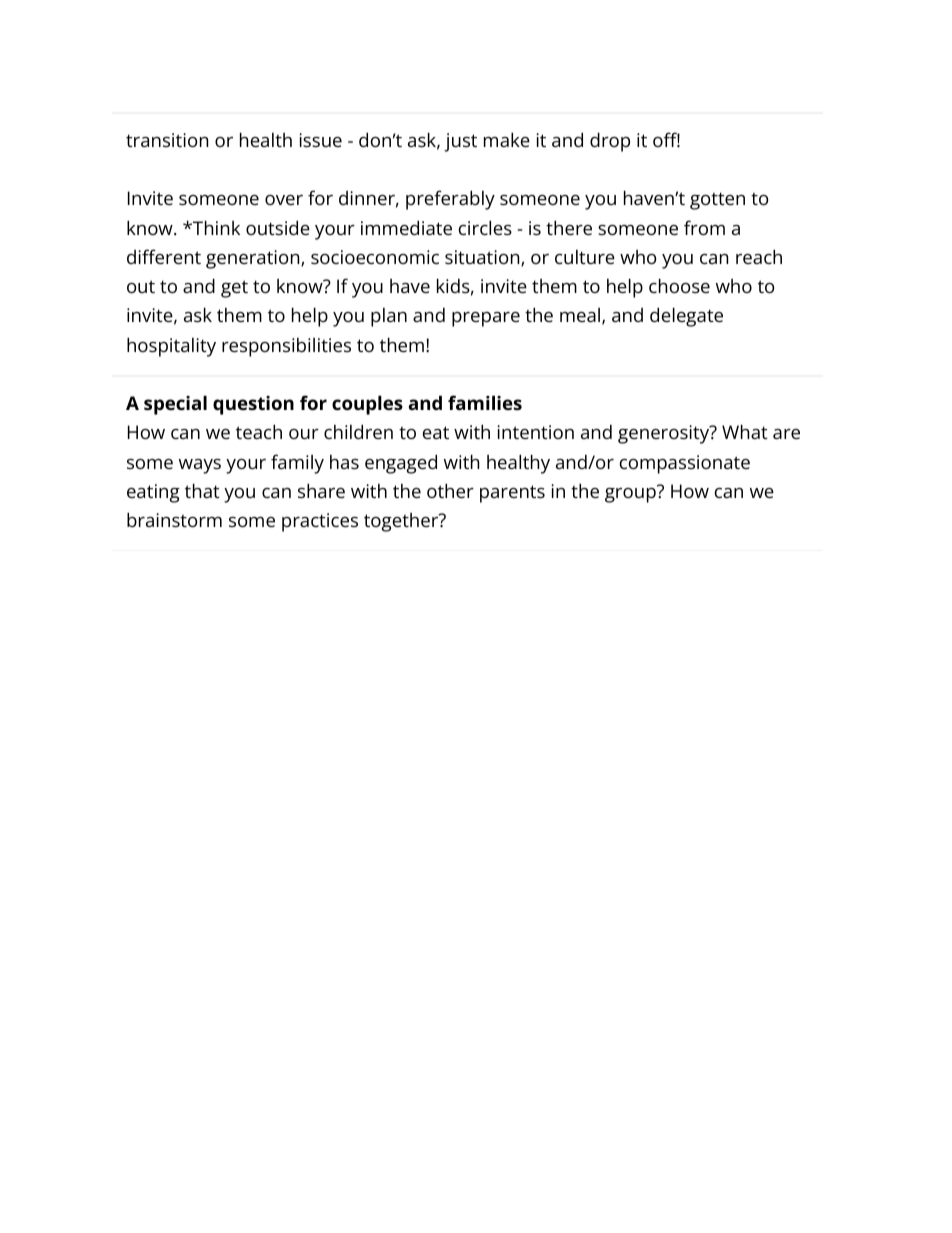  I want to click on brainstorm, so click(174, 519).
